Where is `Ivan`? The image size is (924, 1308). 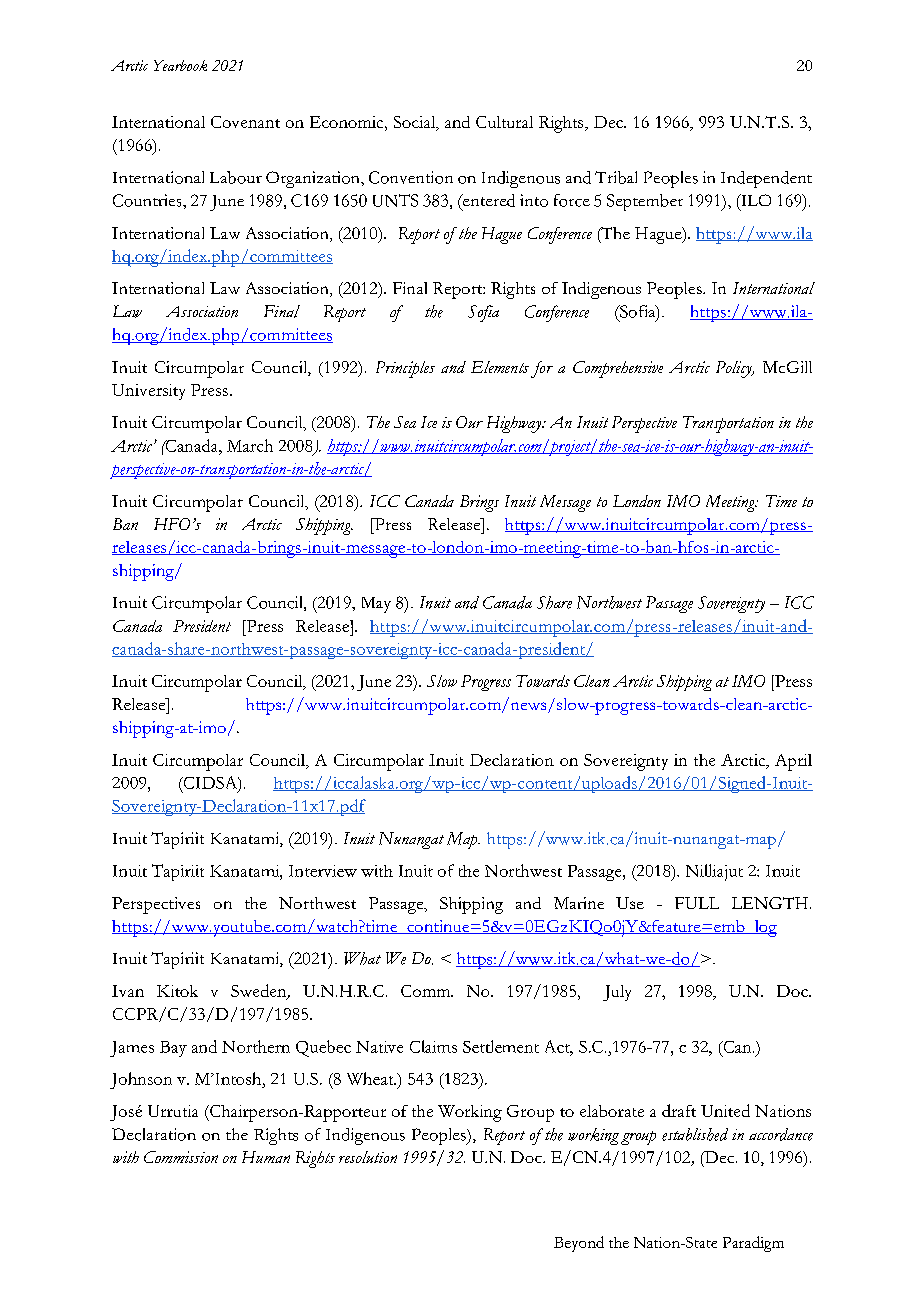
Ivan is located at coordinates (128, 991).
